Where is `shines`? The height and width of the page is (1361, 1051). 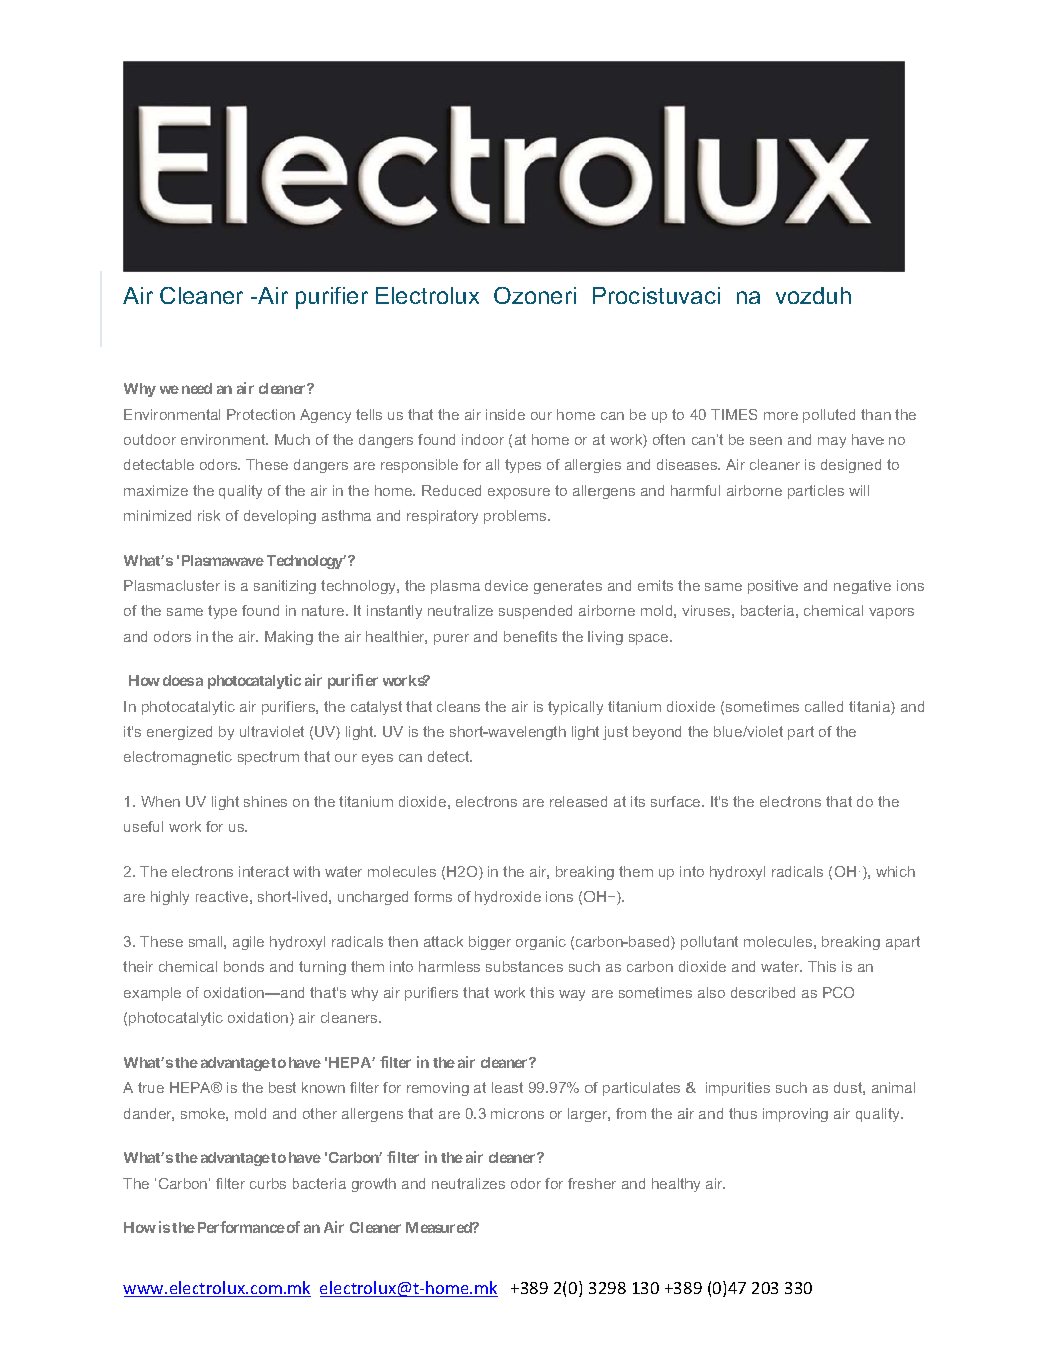 shines is located at coordinates (265, 801).
